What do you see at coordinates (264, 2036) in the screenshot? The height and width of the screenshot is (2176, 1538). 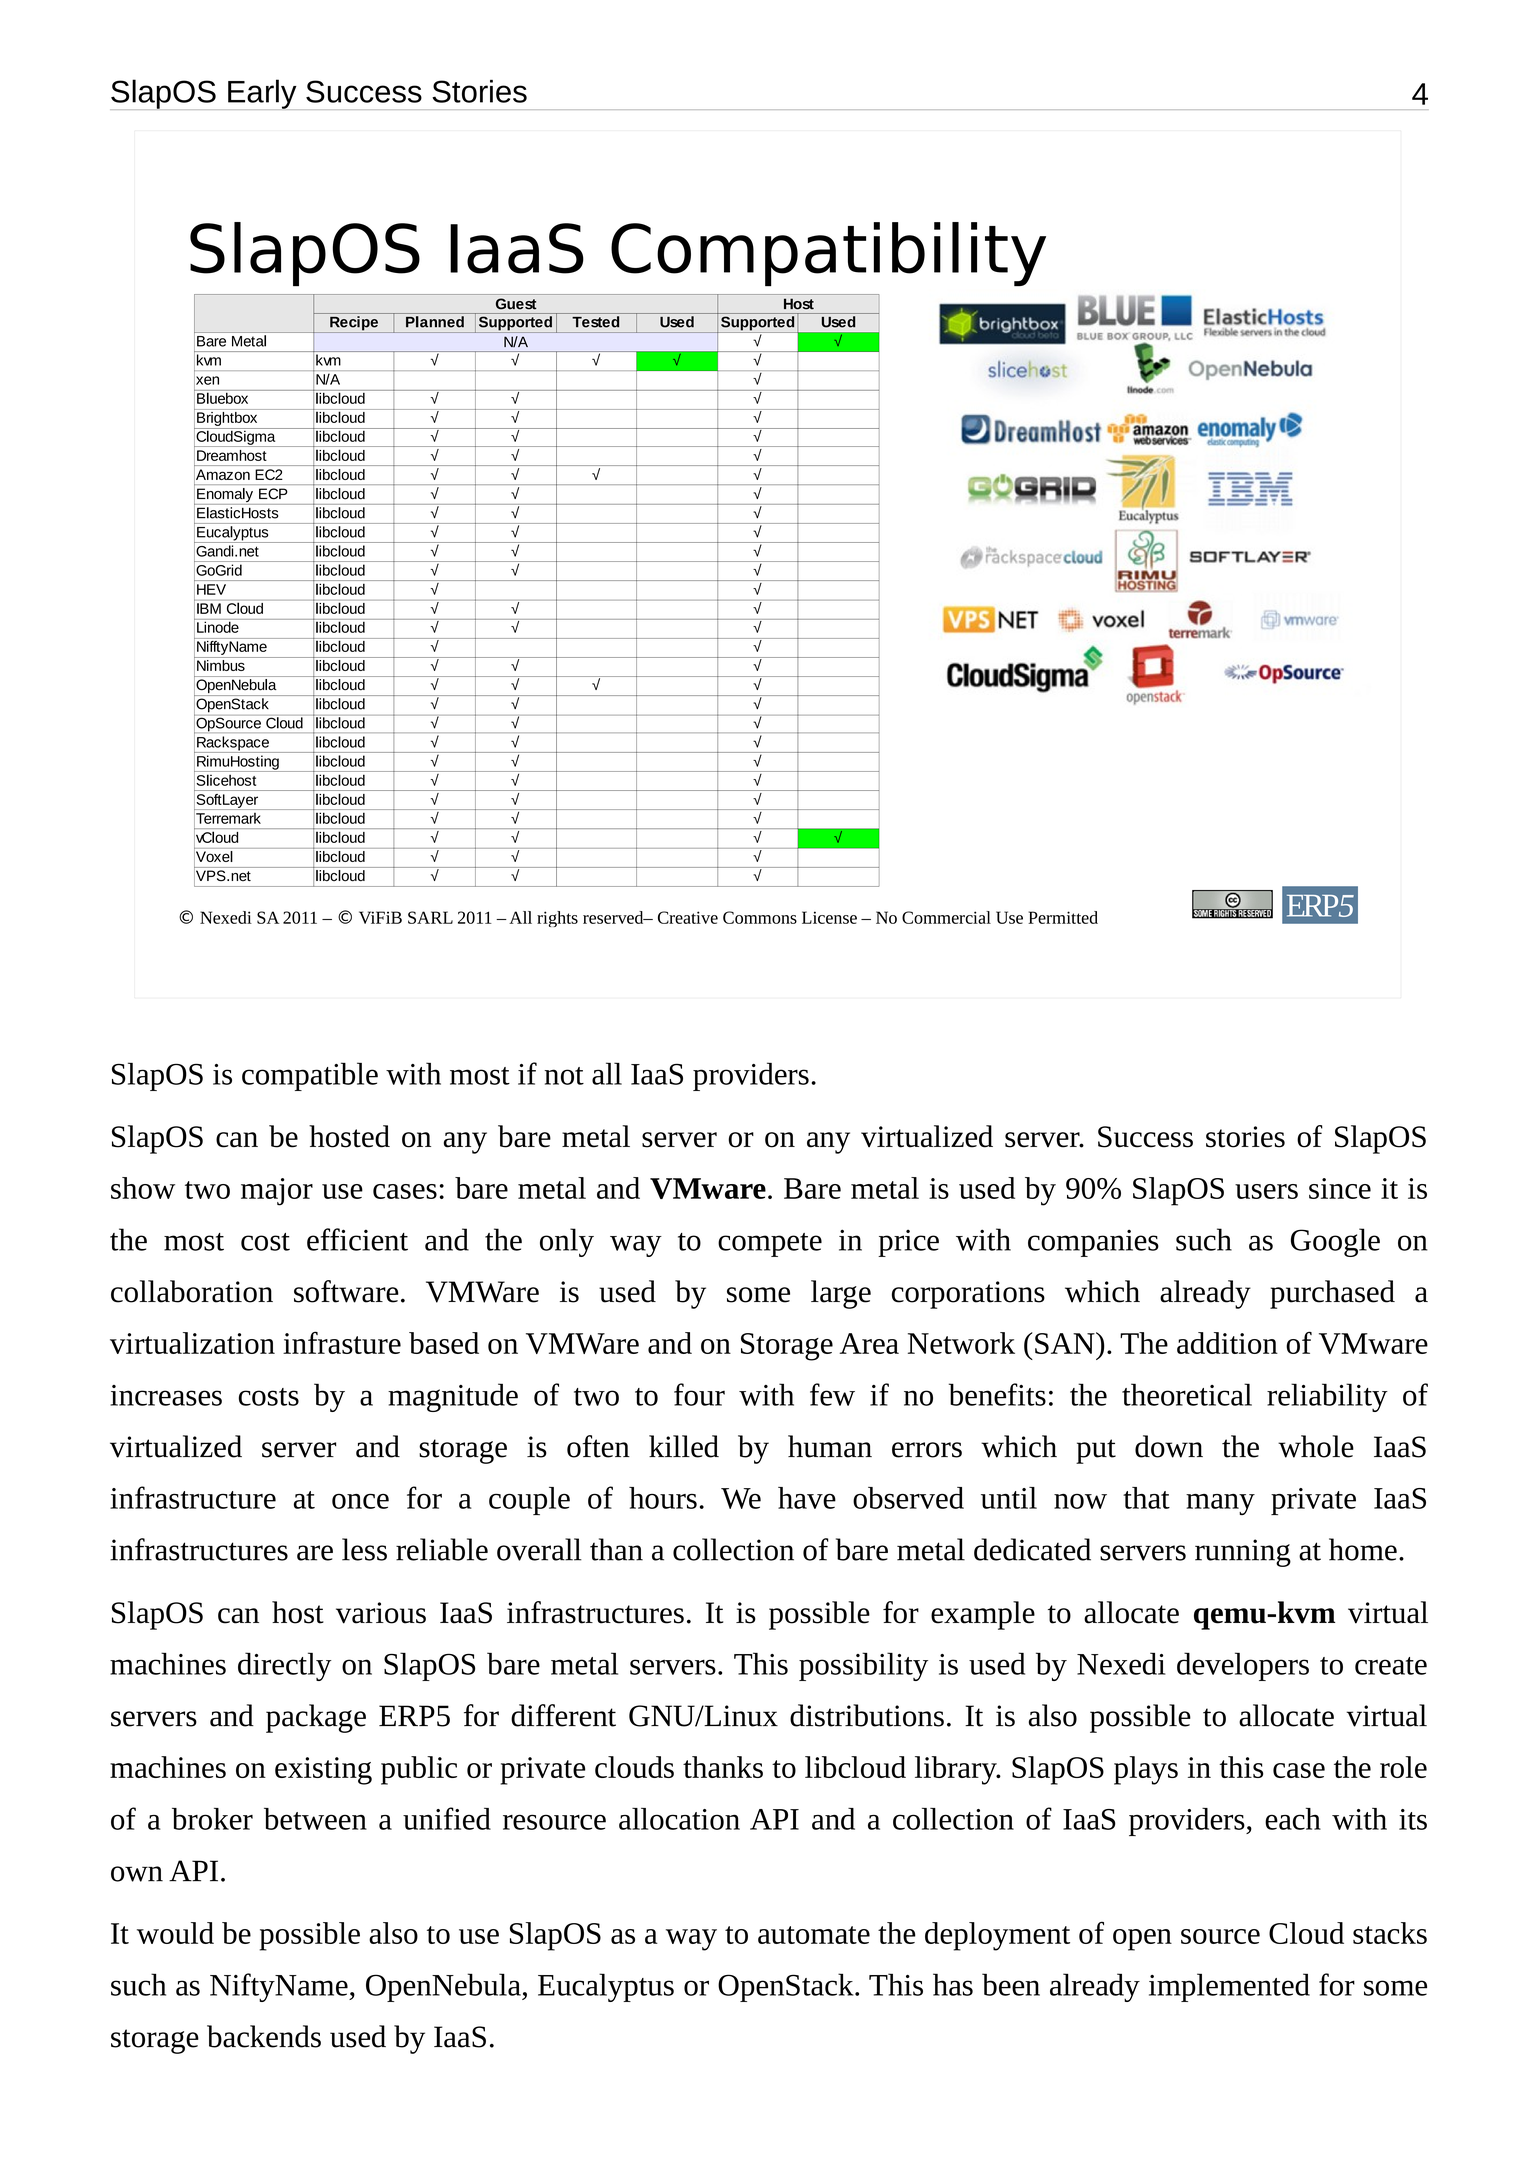 I see `backends` at bounding box center [264, 2036].
